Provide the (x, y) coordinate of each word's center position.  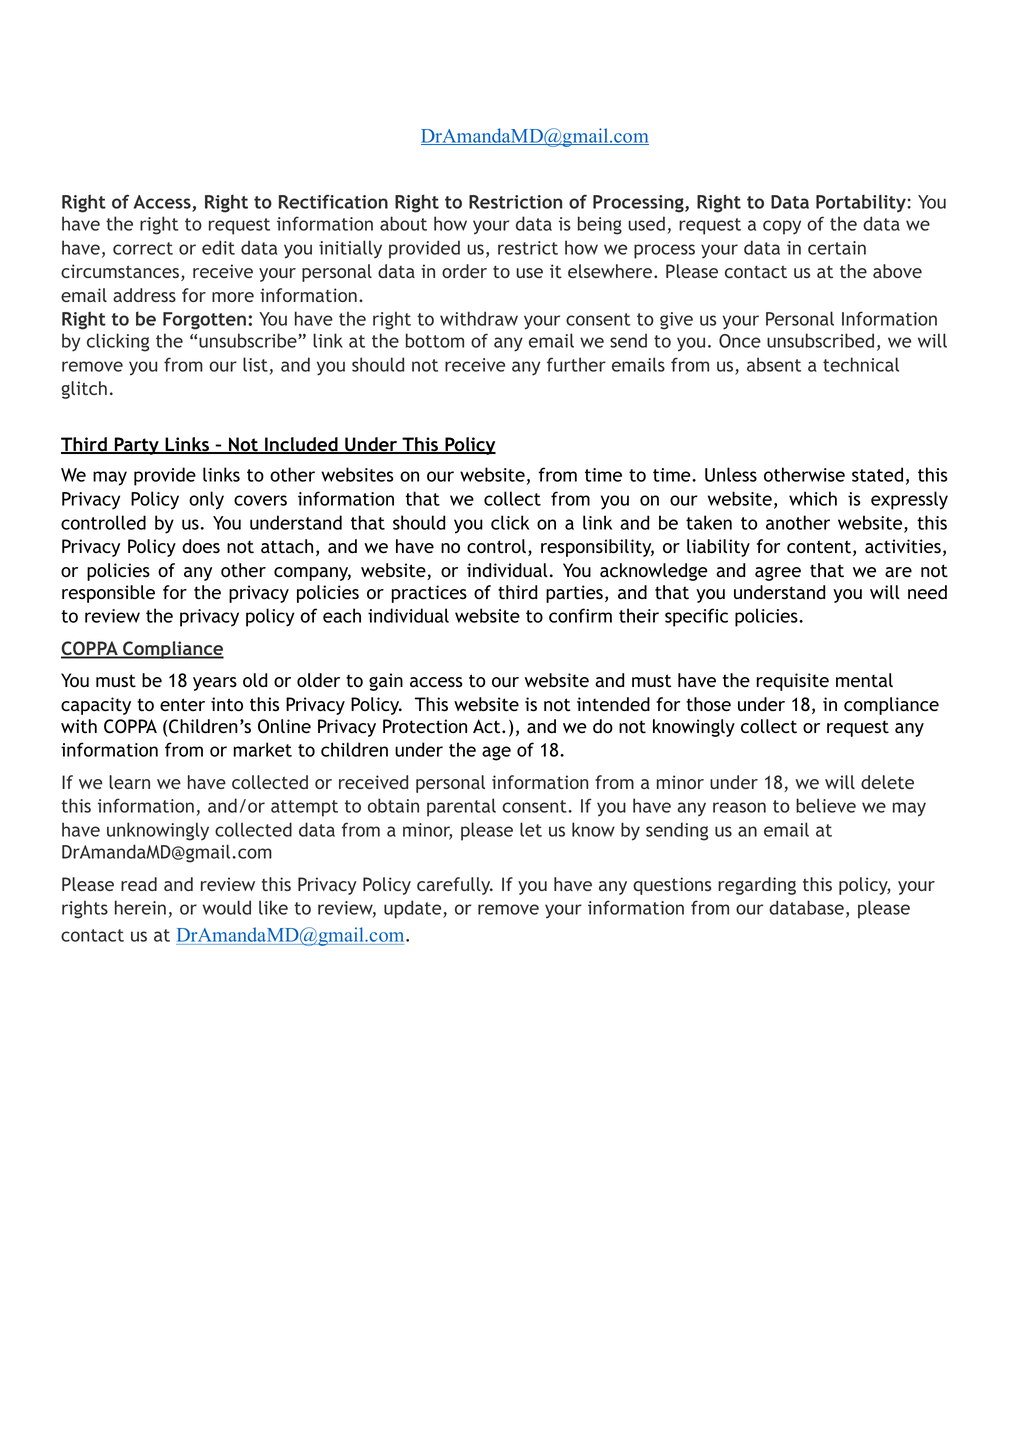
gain (386, 682)
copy (782, 227)
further (576, 364)
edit (218, 247)
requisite (793, 682)
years (215, 684)
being (600, 225)
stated (877, 474)
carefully (455, 886)
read (139, 884)
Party (136, 446)
